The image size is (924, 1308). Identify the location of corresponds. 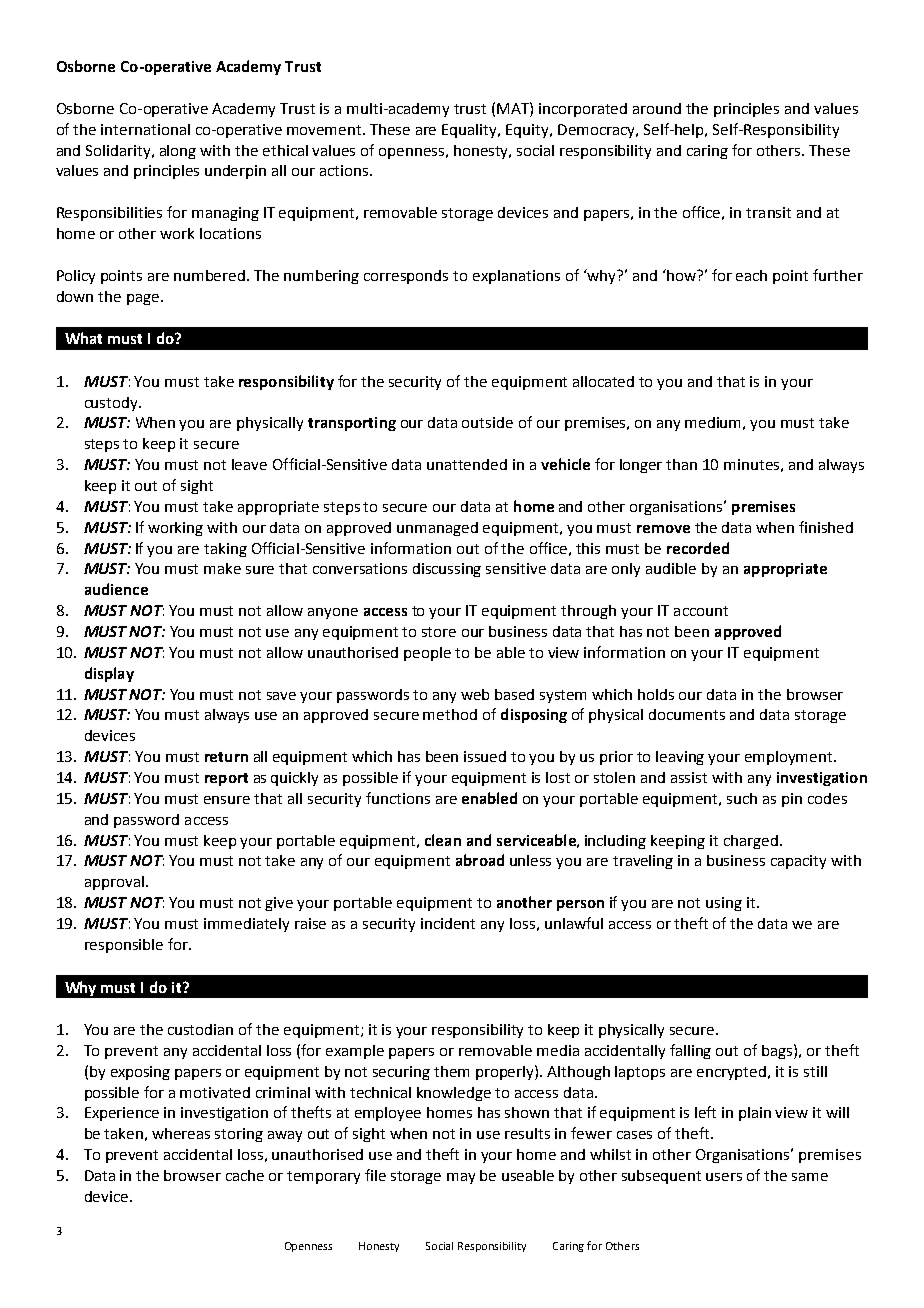
(406, 277).
